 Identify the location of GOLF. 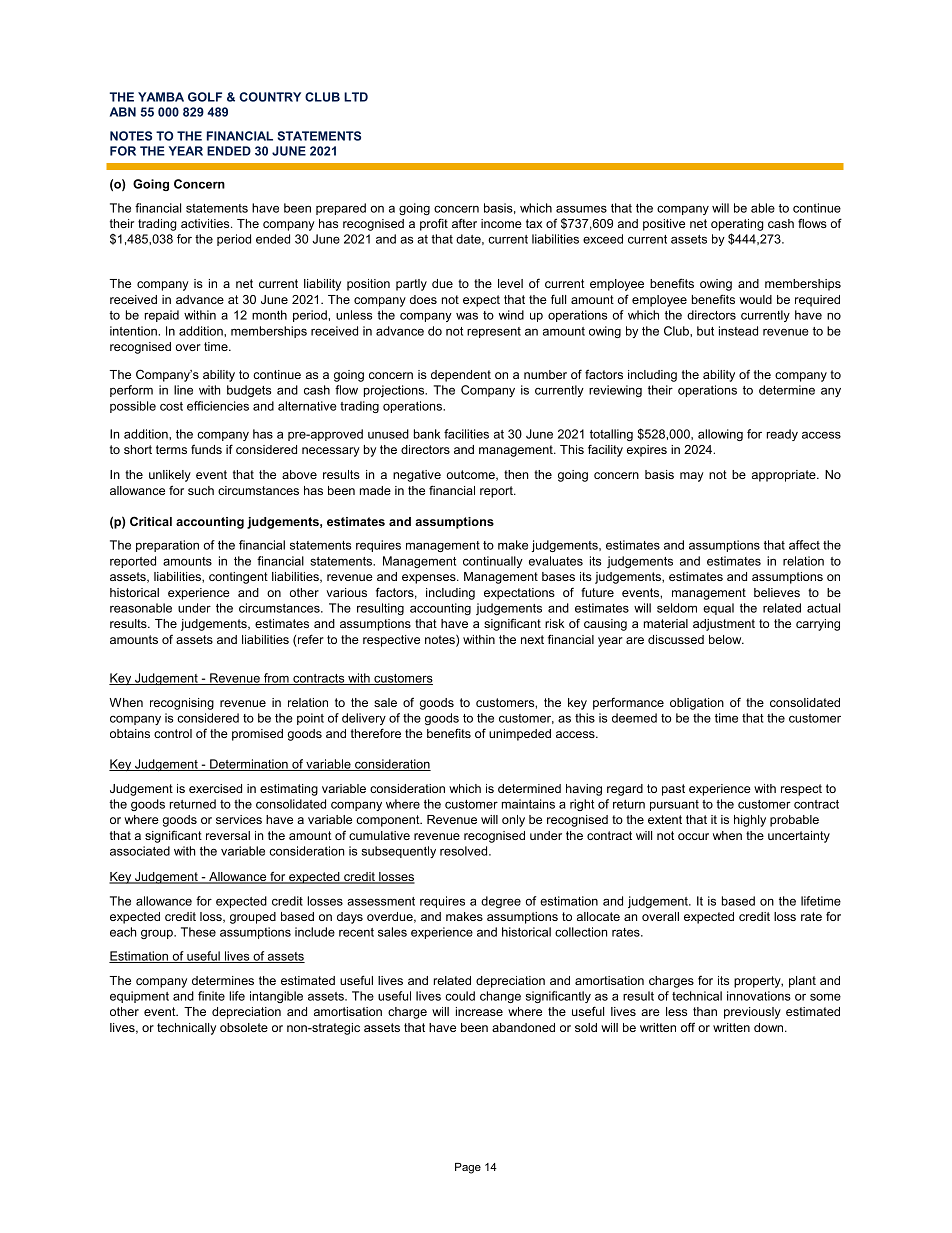
(205, 97).
